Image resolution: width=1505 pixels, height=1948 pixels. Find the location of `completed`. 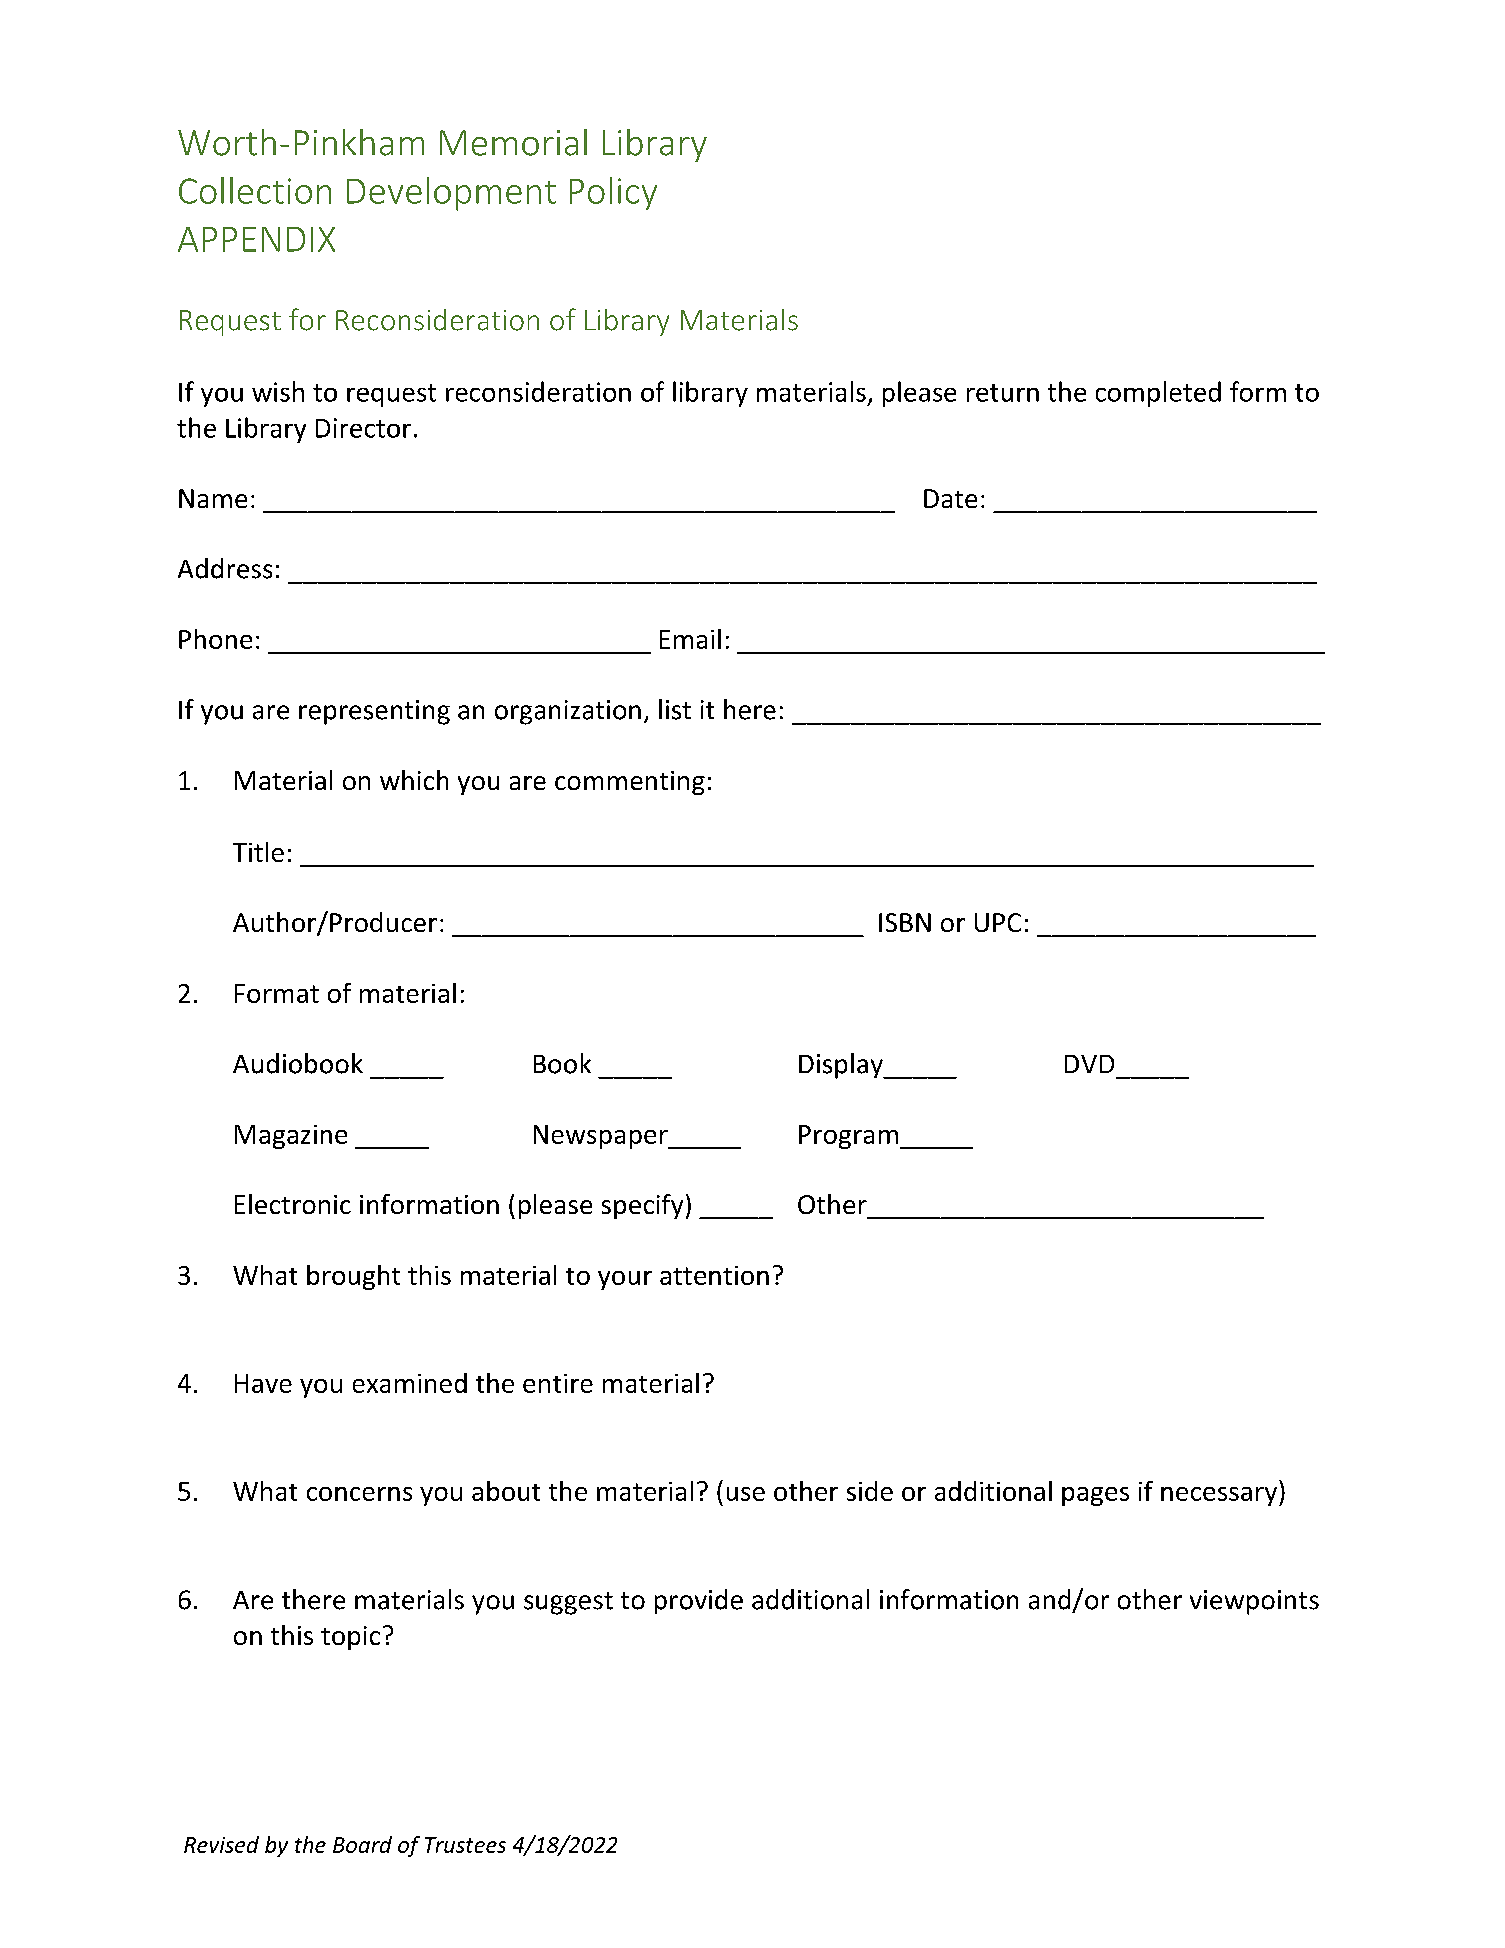

completed is located at coordinates (1158, 394).
